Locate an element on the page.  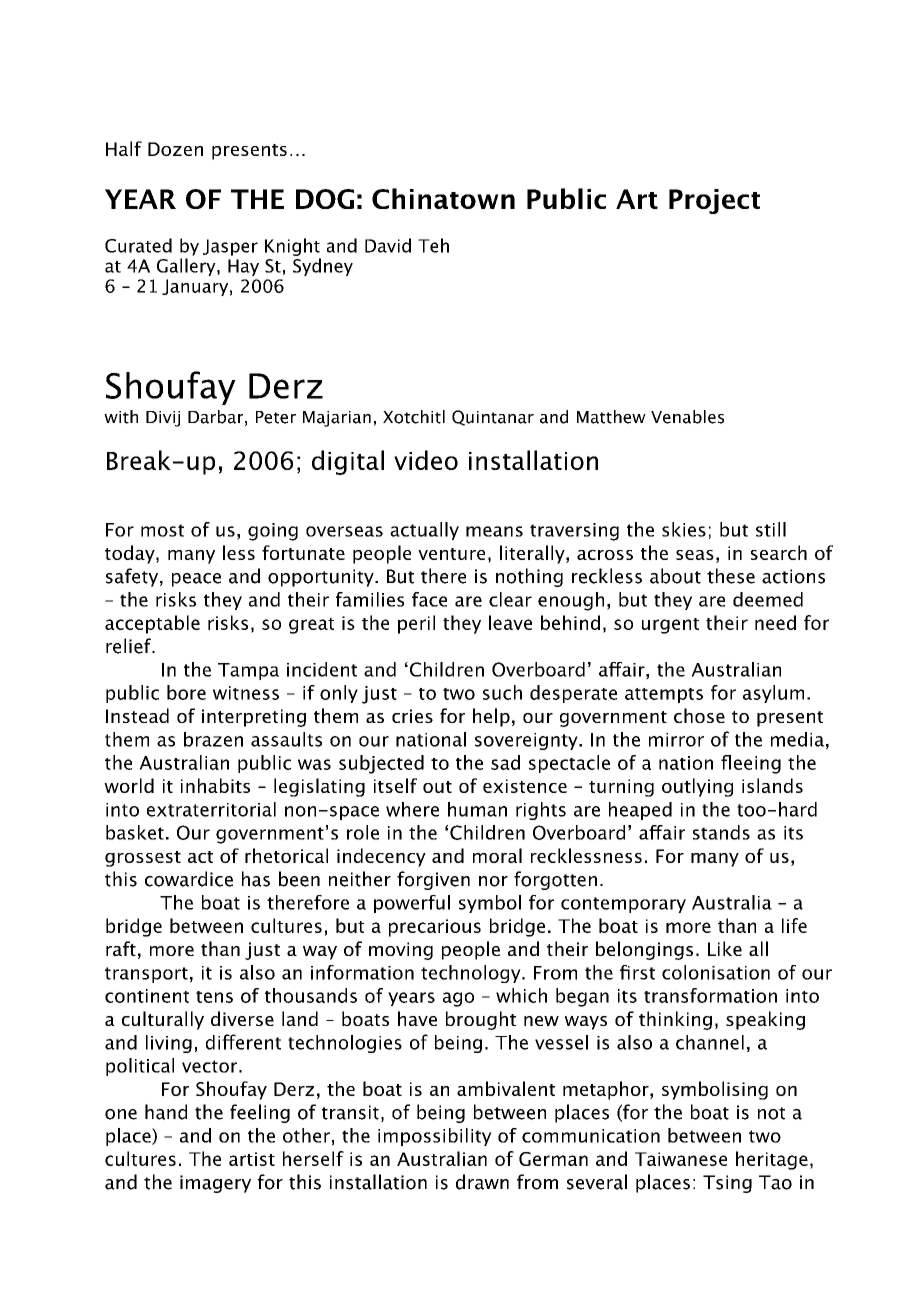
imagery is located at coordinates (215, 1184).
